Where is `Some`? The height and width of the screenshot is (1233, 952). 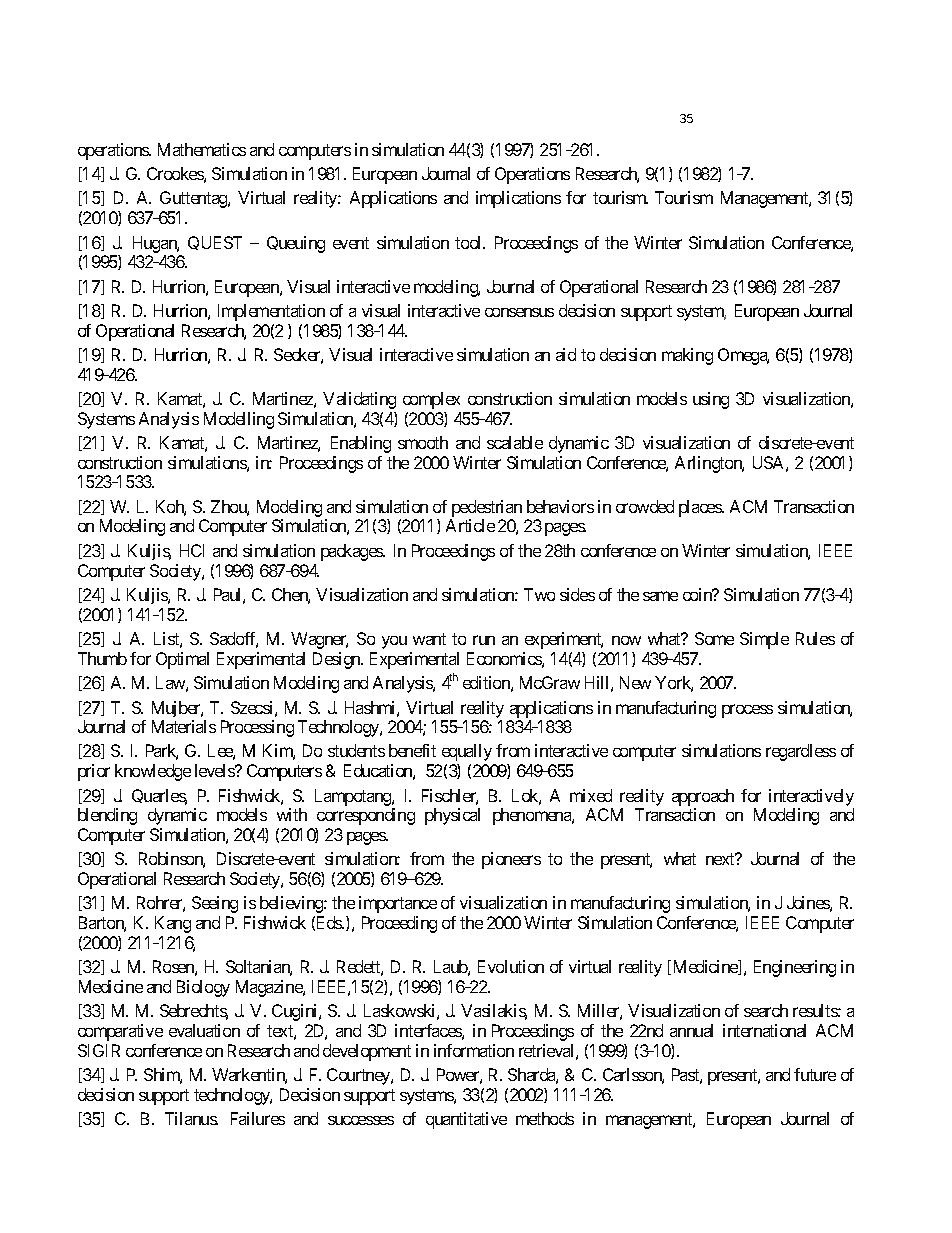 Some is located at coordinates (714, 638).
